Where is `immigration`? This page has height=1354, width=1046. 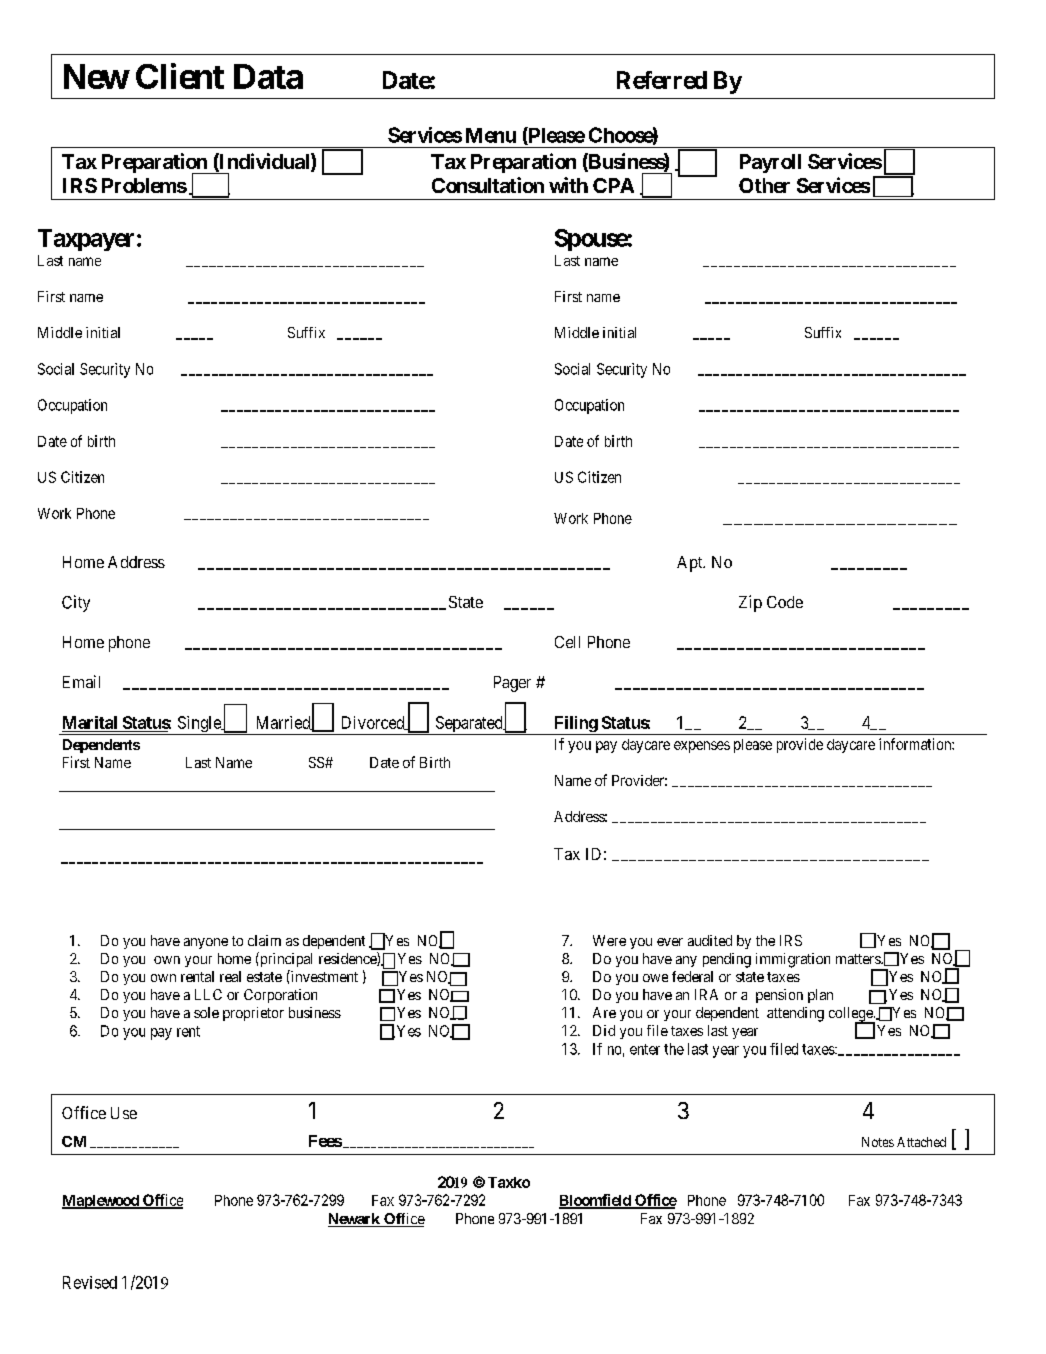 immigration is located at coordinates (793, 960).
